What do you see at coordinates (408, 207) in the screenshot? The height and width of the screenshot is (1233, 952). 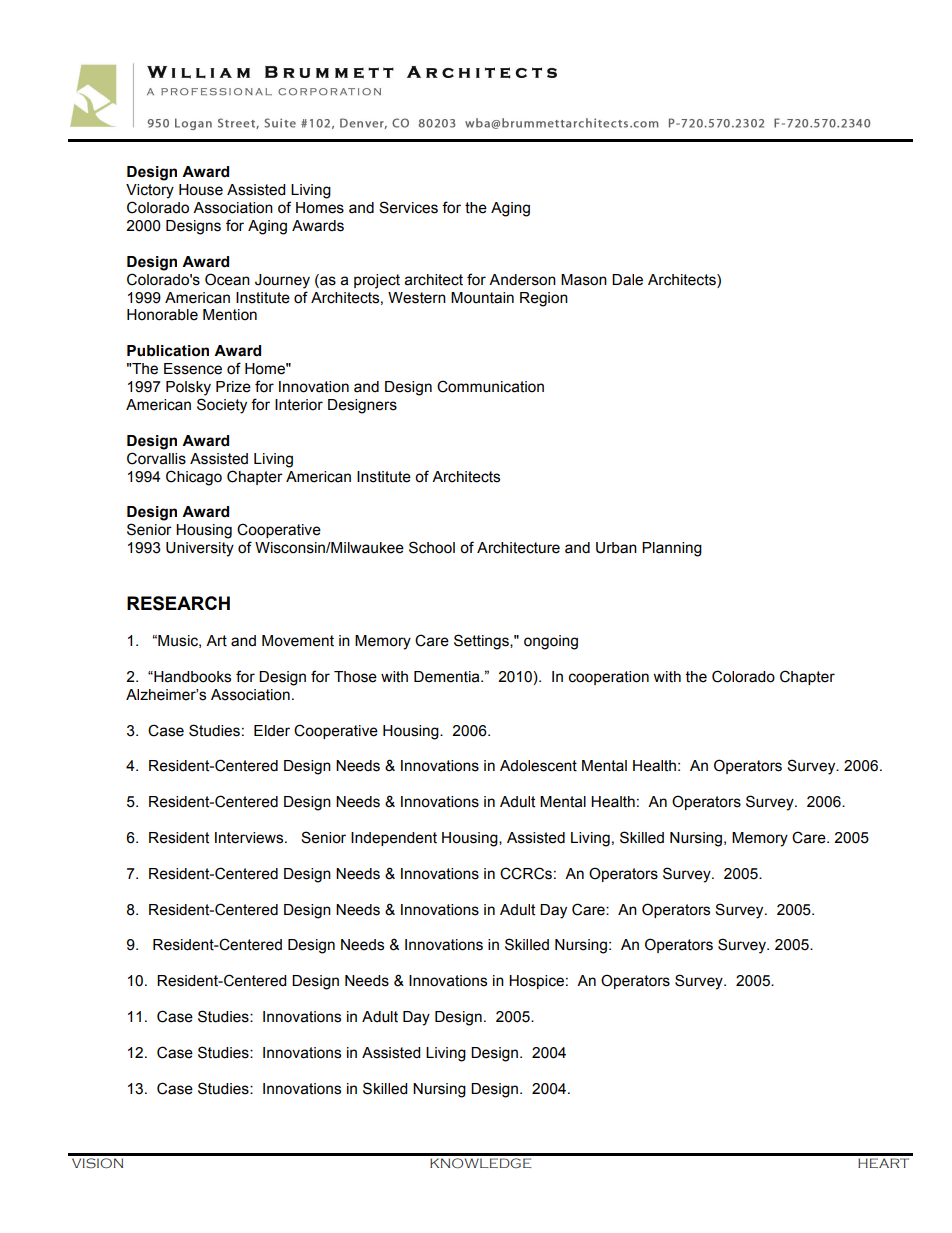 I see `Services` at bounding box center [408, 207].
